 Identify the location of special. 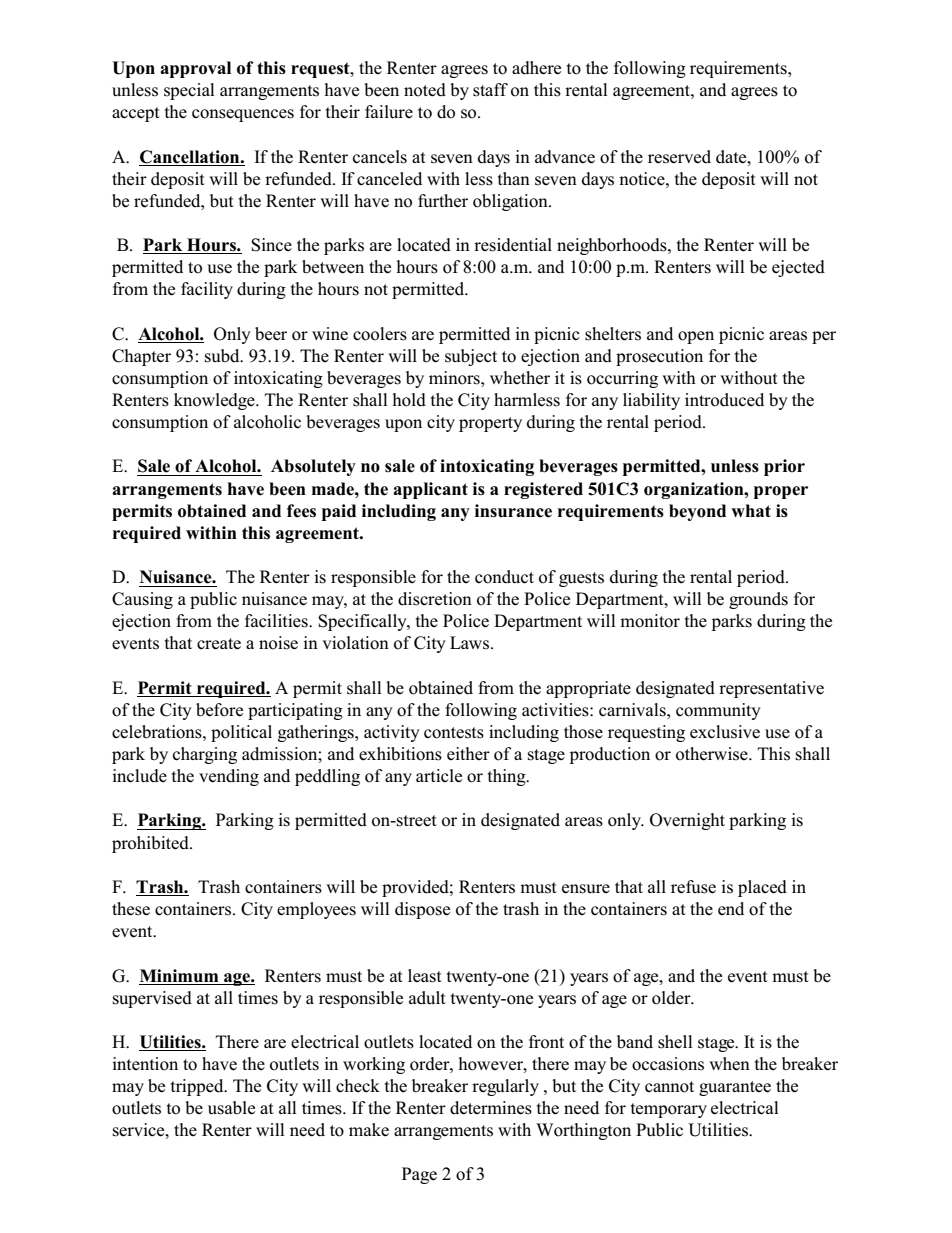
(189, 91).
